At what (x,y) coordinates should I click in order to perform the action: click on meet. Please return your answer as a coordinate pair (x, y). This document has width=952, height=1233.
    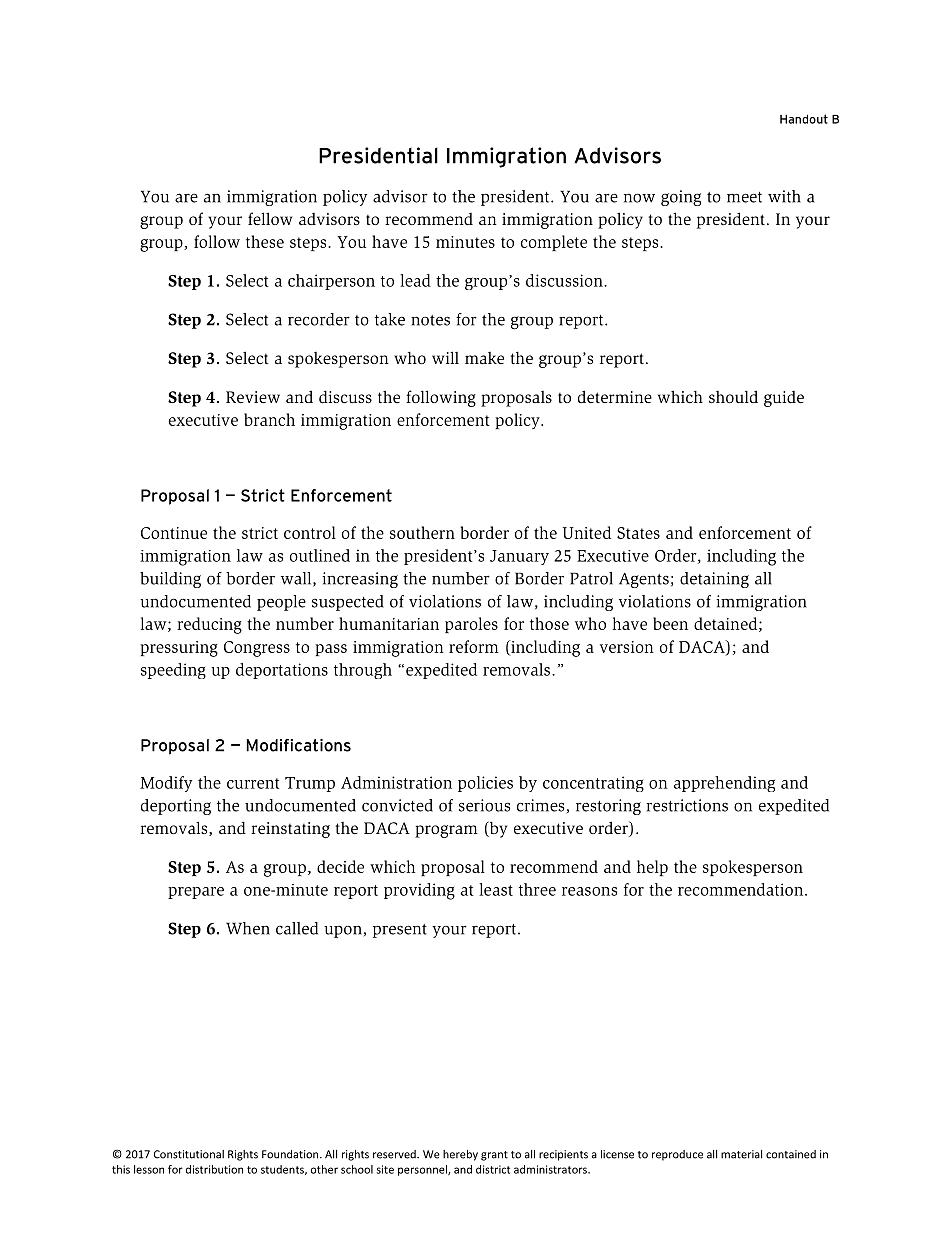
    Looking at the image, I should click on (744, 197).
